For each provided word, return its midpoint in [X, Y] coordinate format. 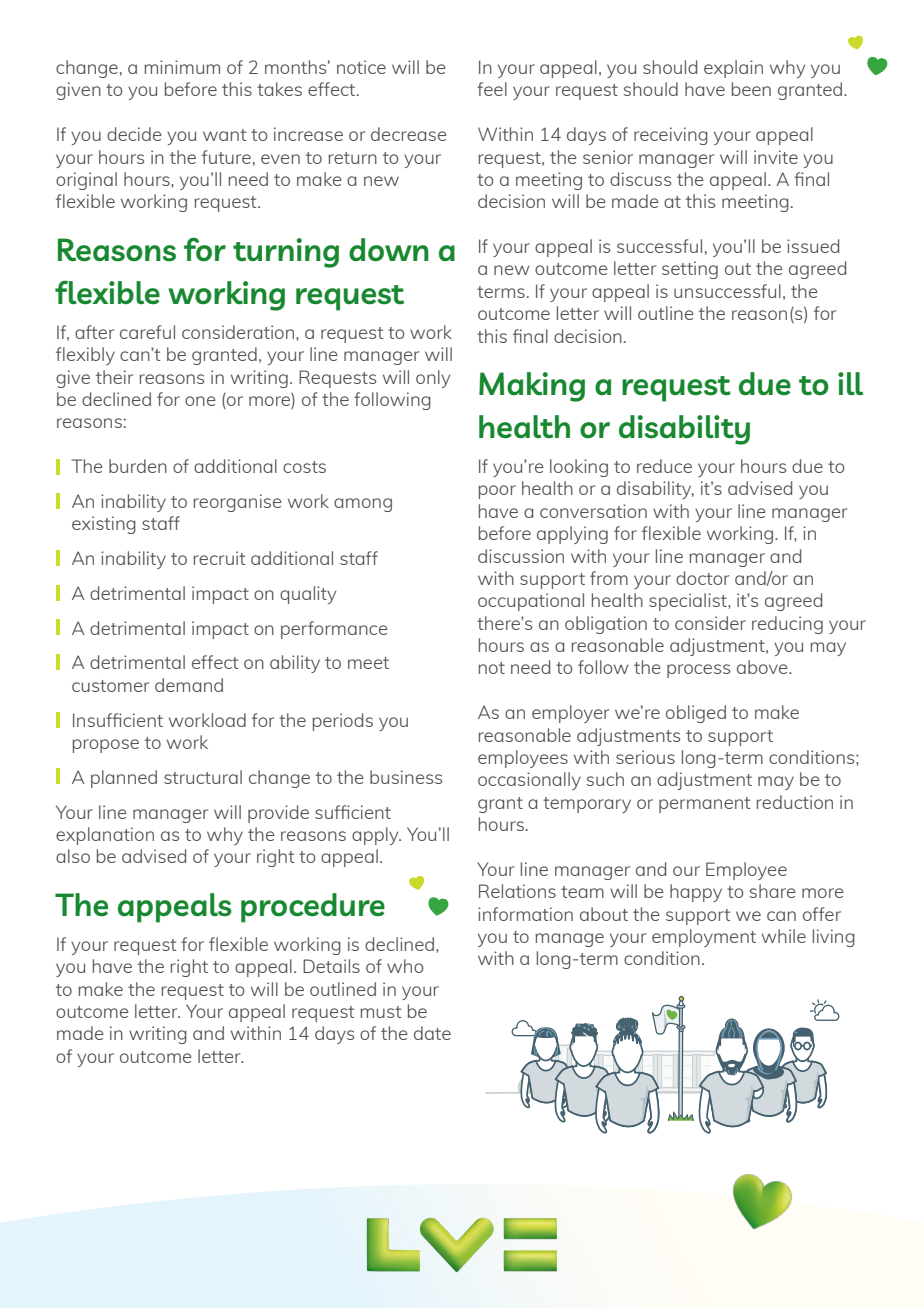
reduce [664, 466]
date [432, 1033]
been [751, 89]
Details [331, 966]
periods [342, 722]
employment [704, 938]
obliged [696, 714]
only [433, 379]
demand [189, 685]
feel [492, 89]
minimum [182, 67]
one [200, 401]
